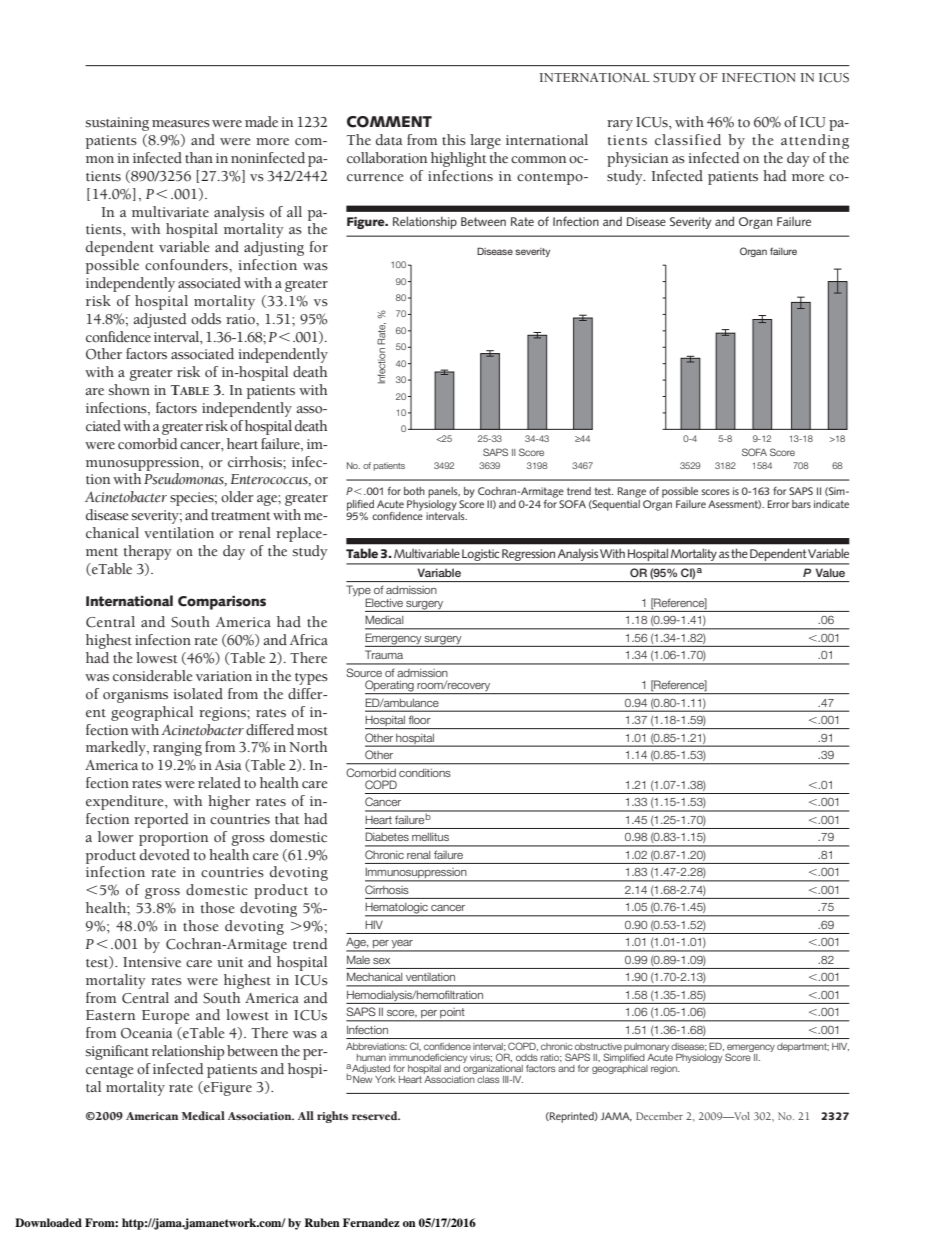 This page has height=1233, width=952. Describe the element at coordinates (129, 390) in the page. I see `shown` at that location.
